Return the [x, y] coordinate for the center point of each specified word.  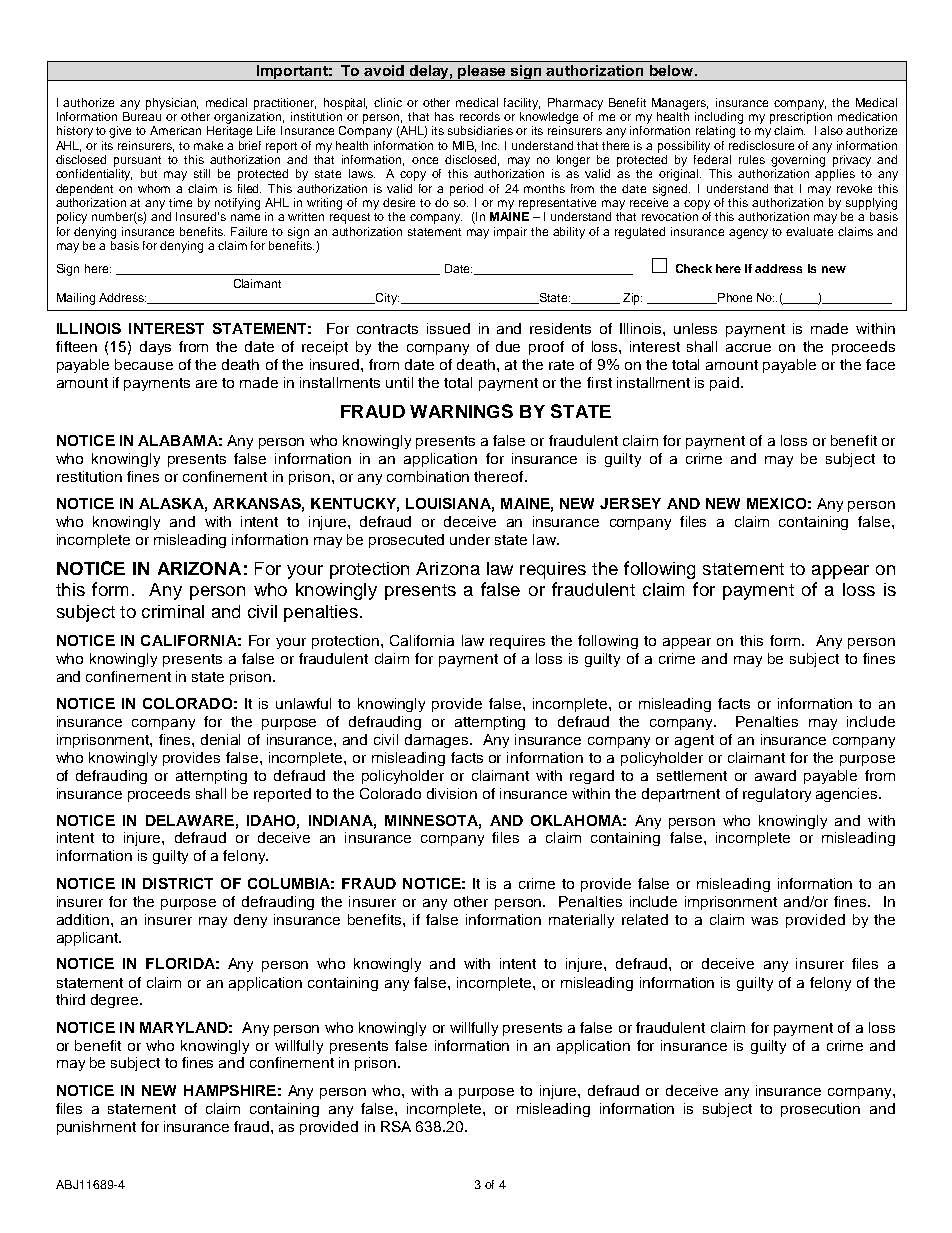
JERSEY [630, 503]
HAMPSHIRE [230, 1090]
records [480, 116]
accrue [748, 348]
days [155, 348]
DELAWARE [190, 820]
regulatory [777, 795]
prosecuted [406, 541]
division [452, 793]
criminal [173, 611]
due [508, 346]
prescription [801, 116]
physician [172, 104]
